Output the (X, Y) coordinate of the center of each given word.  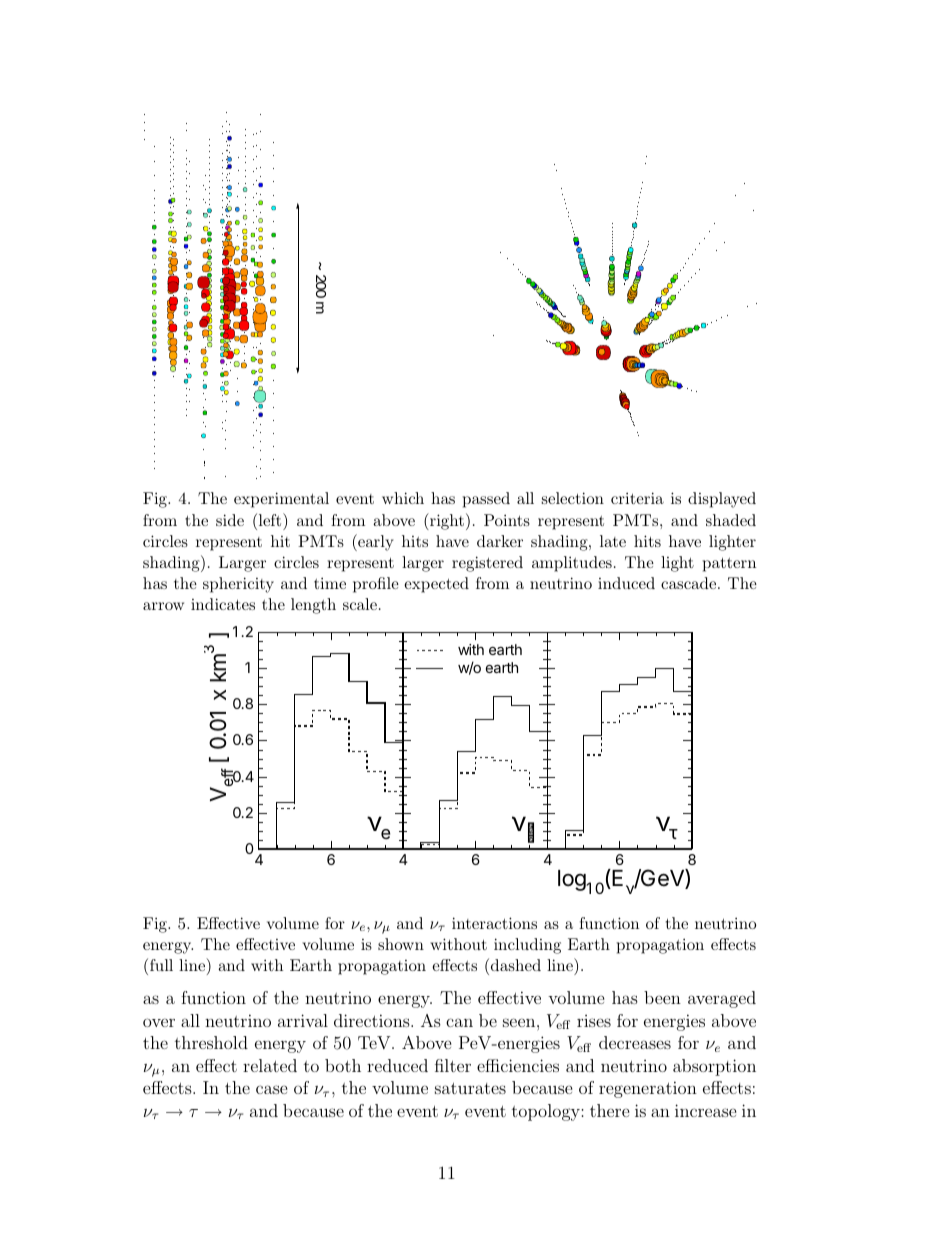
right (446, 521)
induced (626, 583)
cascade (690, 583)
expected (436, 585)
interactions (494, 923)
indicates (223, 604)
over (159, 1022)
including (527, 946)
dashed (516, 965)
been (662, 997)
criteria (637, 498)
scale (360, 604)
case (272, 1089)
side (230, 520)
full (161, 965)
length (313, 606)
